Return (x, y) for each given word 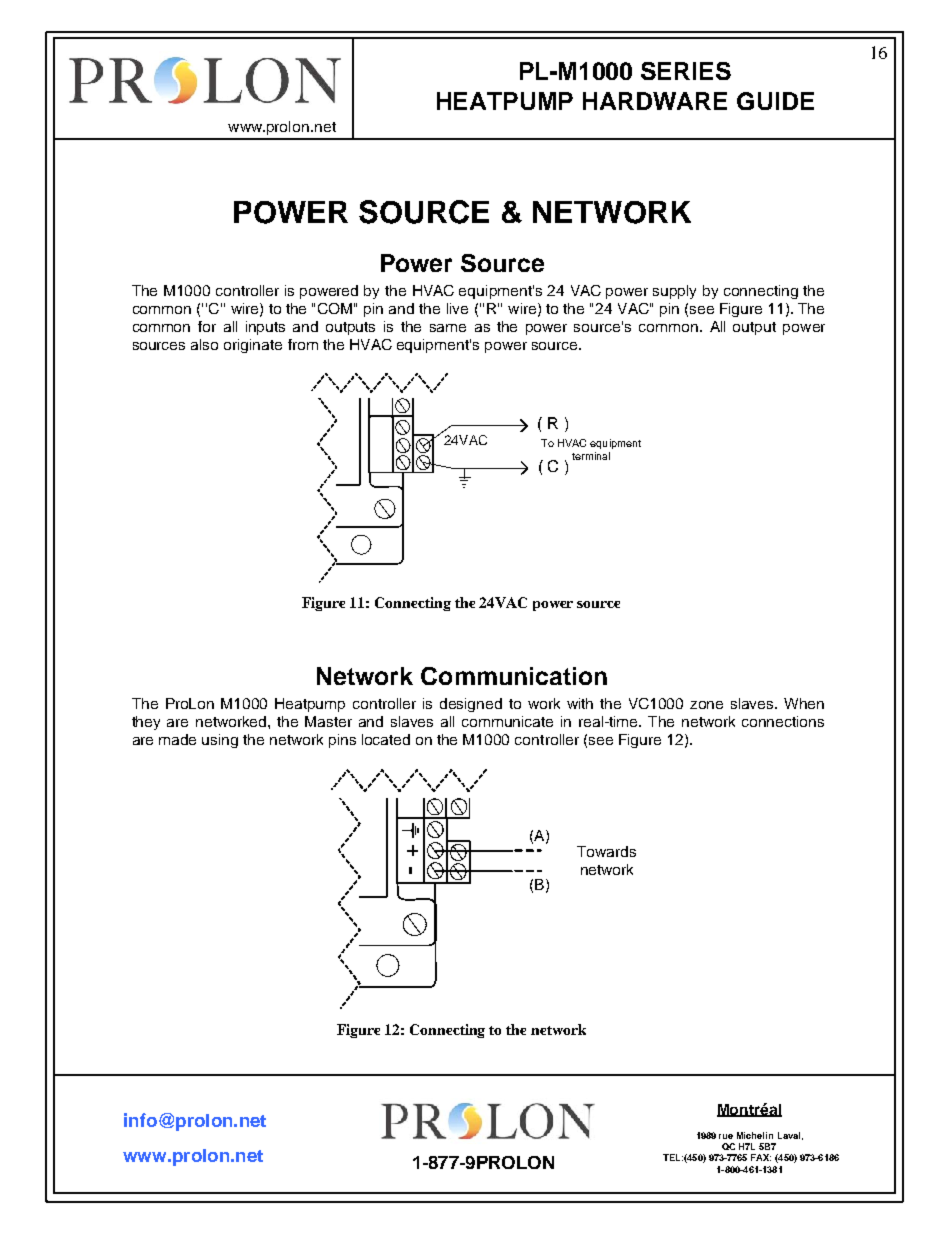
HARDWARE (655, 101)
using (220, 741)
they (146, 723)
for (207, 326)
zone (706, 705)
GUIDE (775, 101)
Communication (514, 676)
